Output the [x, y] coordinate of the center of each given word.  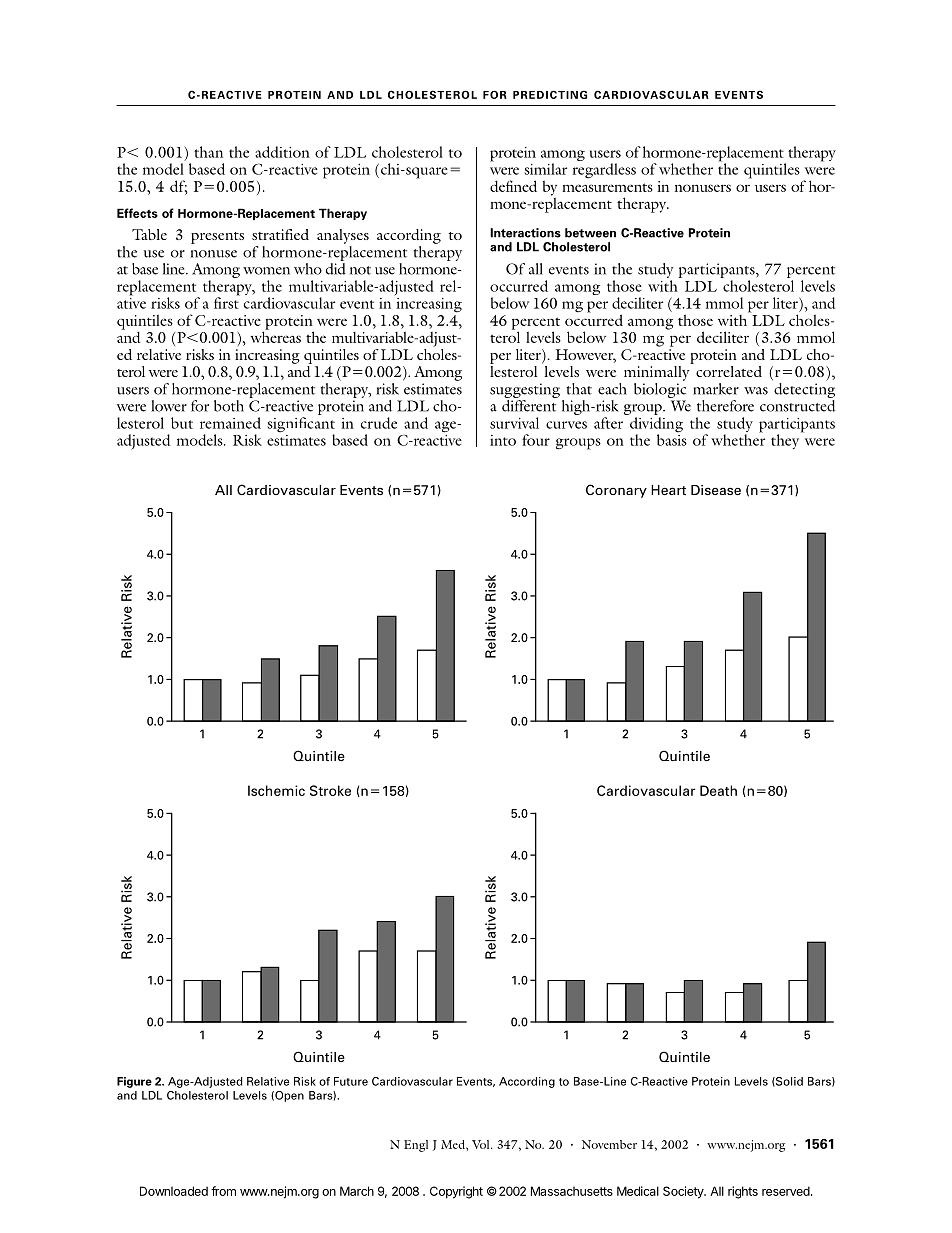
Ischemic [276, 790]
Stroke [330, 790]
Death [718, 790]
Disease [716, 490]
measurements [607, 187]
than [208, 152]
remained [230, 423]
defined [513, 186]
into [503, 440]
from [223, 1191]
